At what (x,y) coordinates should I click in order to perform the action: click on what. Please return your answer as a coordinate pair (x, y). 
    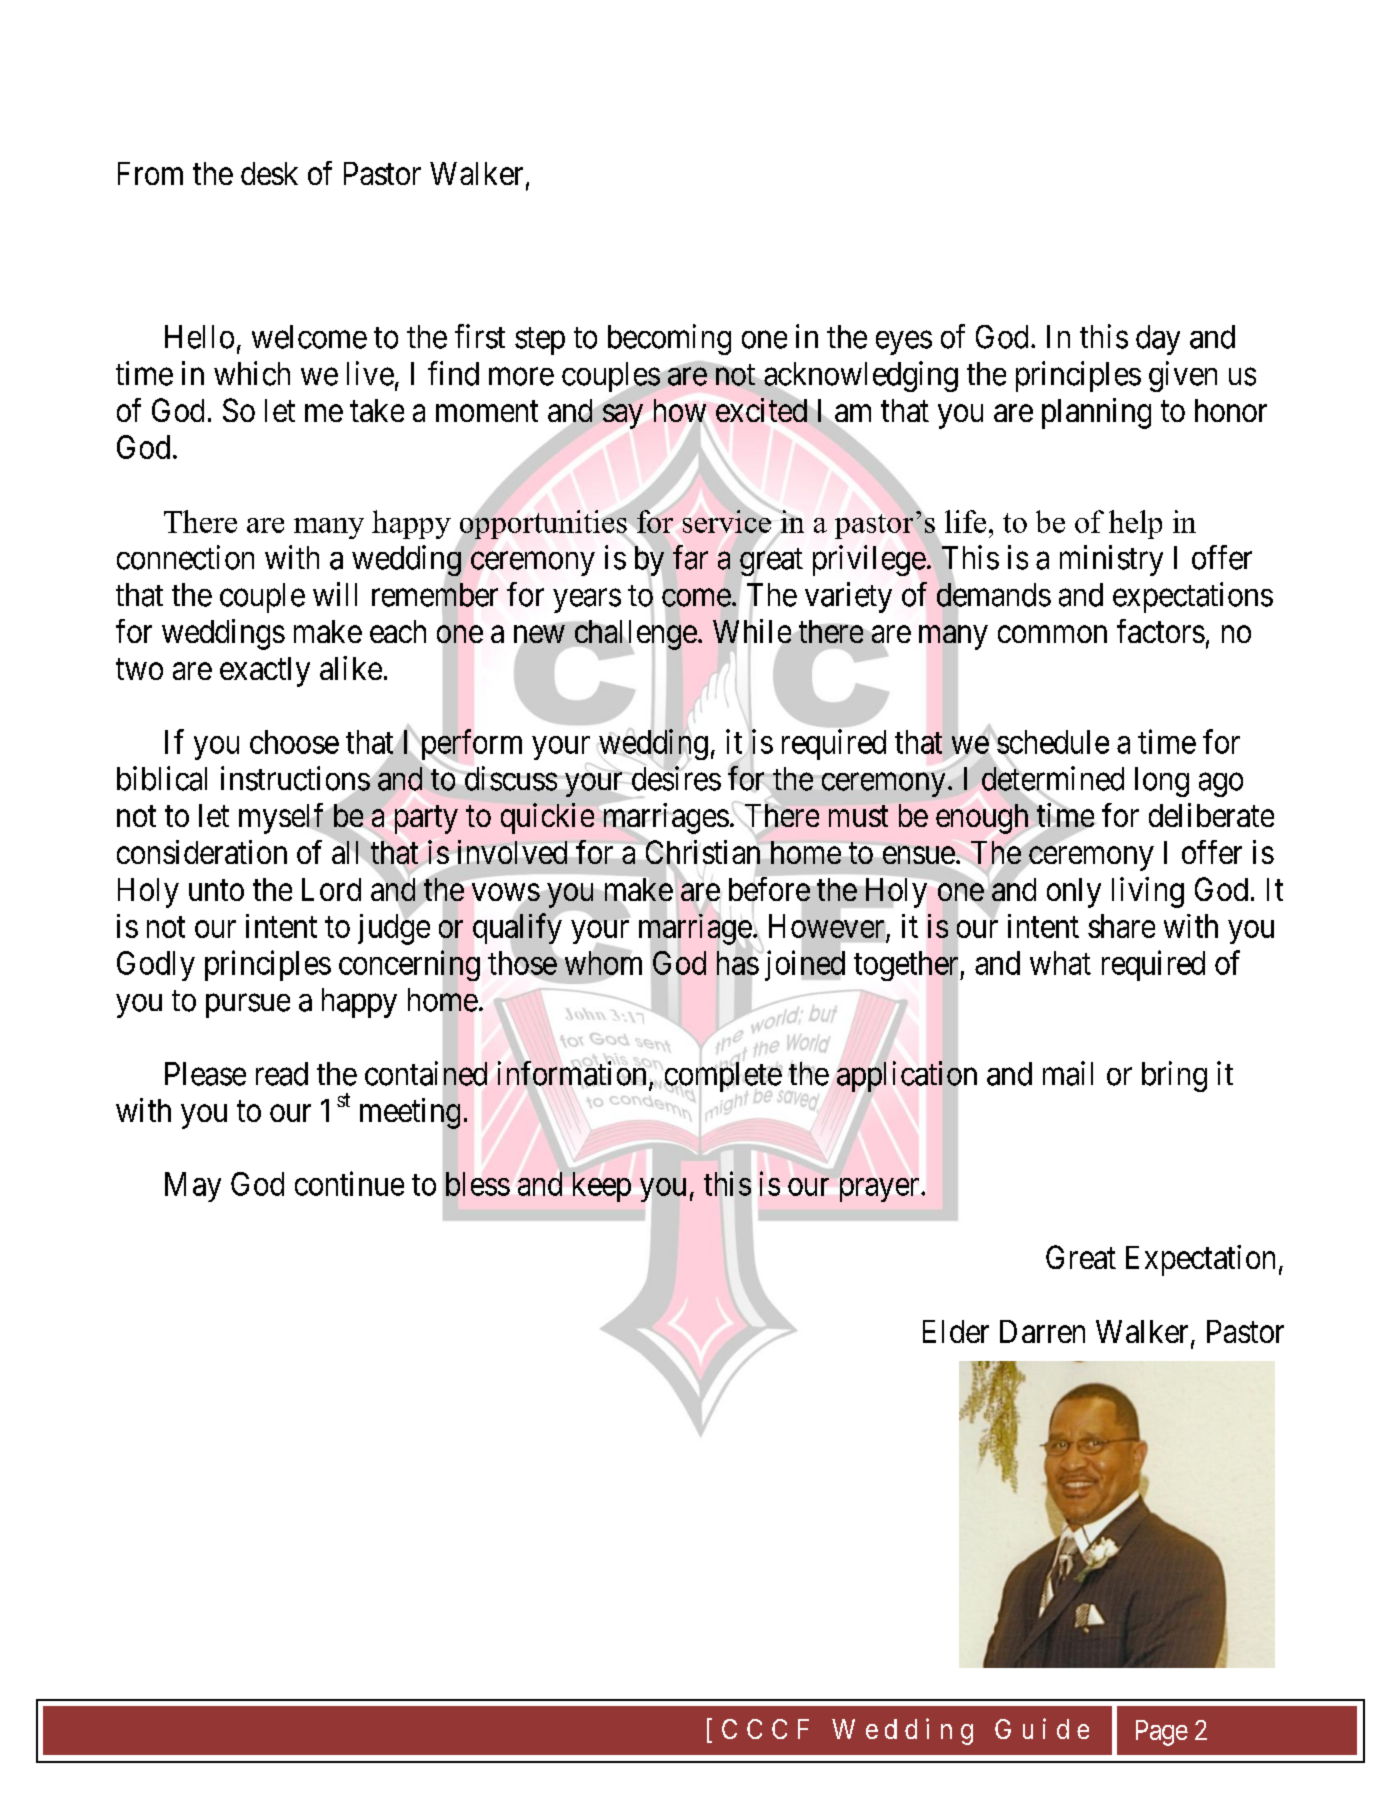
    Looking at the image, I should click on (1060, 963).
